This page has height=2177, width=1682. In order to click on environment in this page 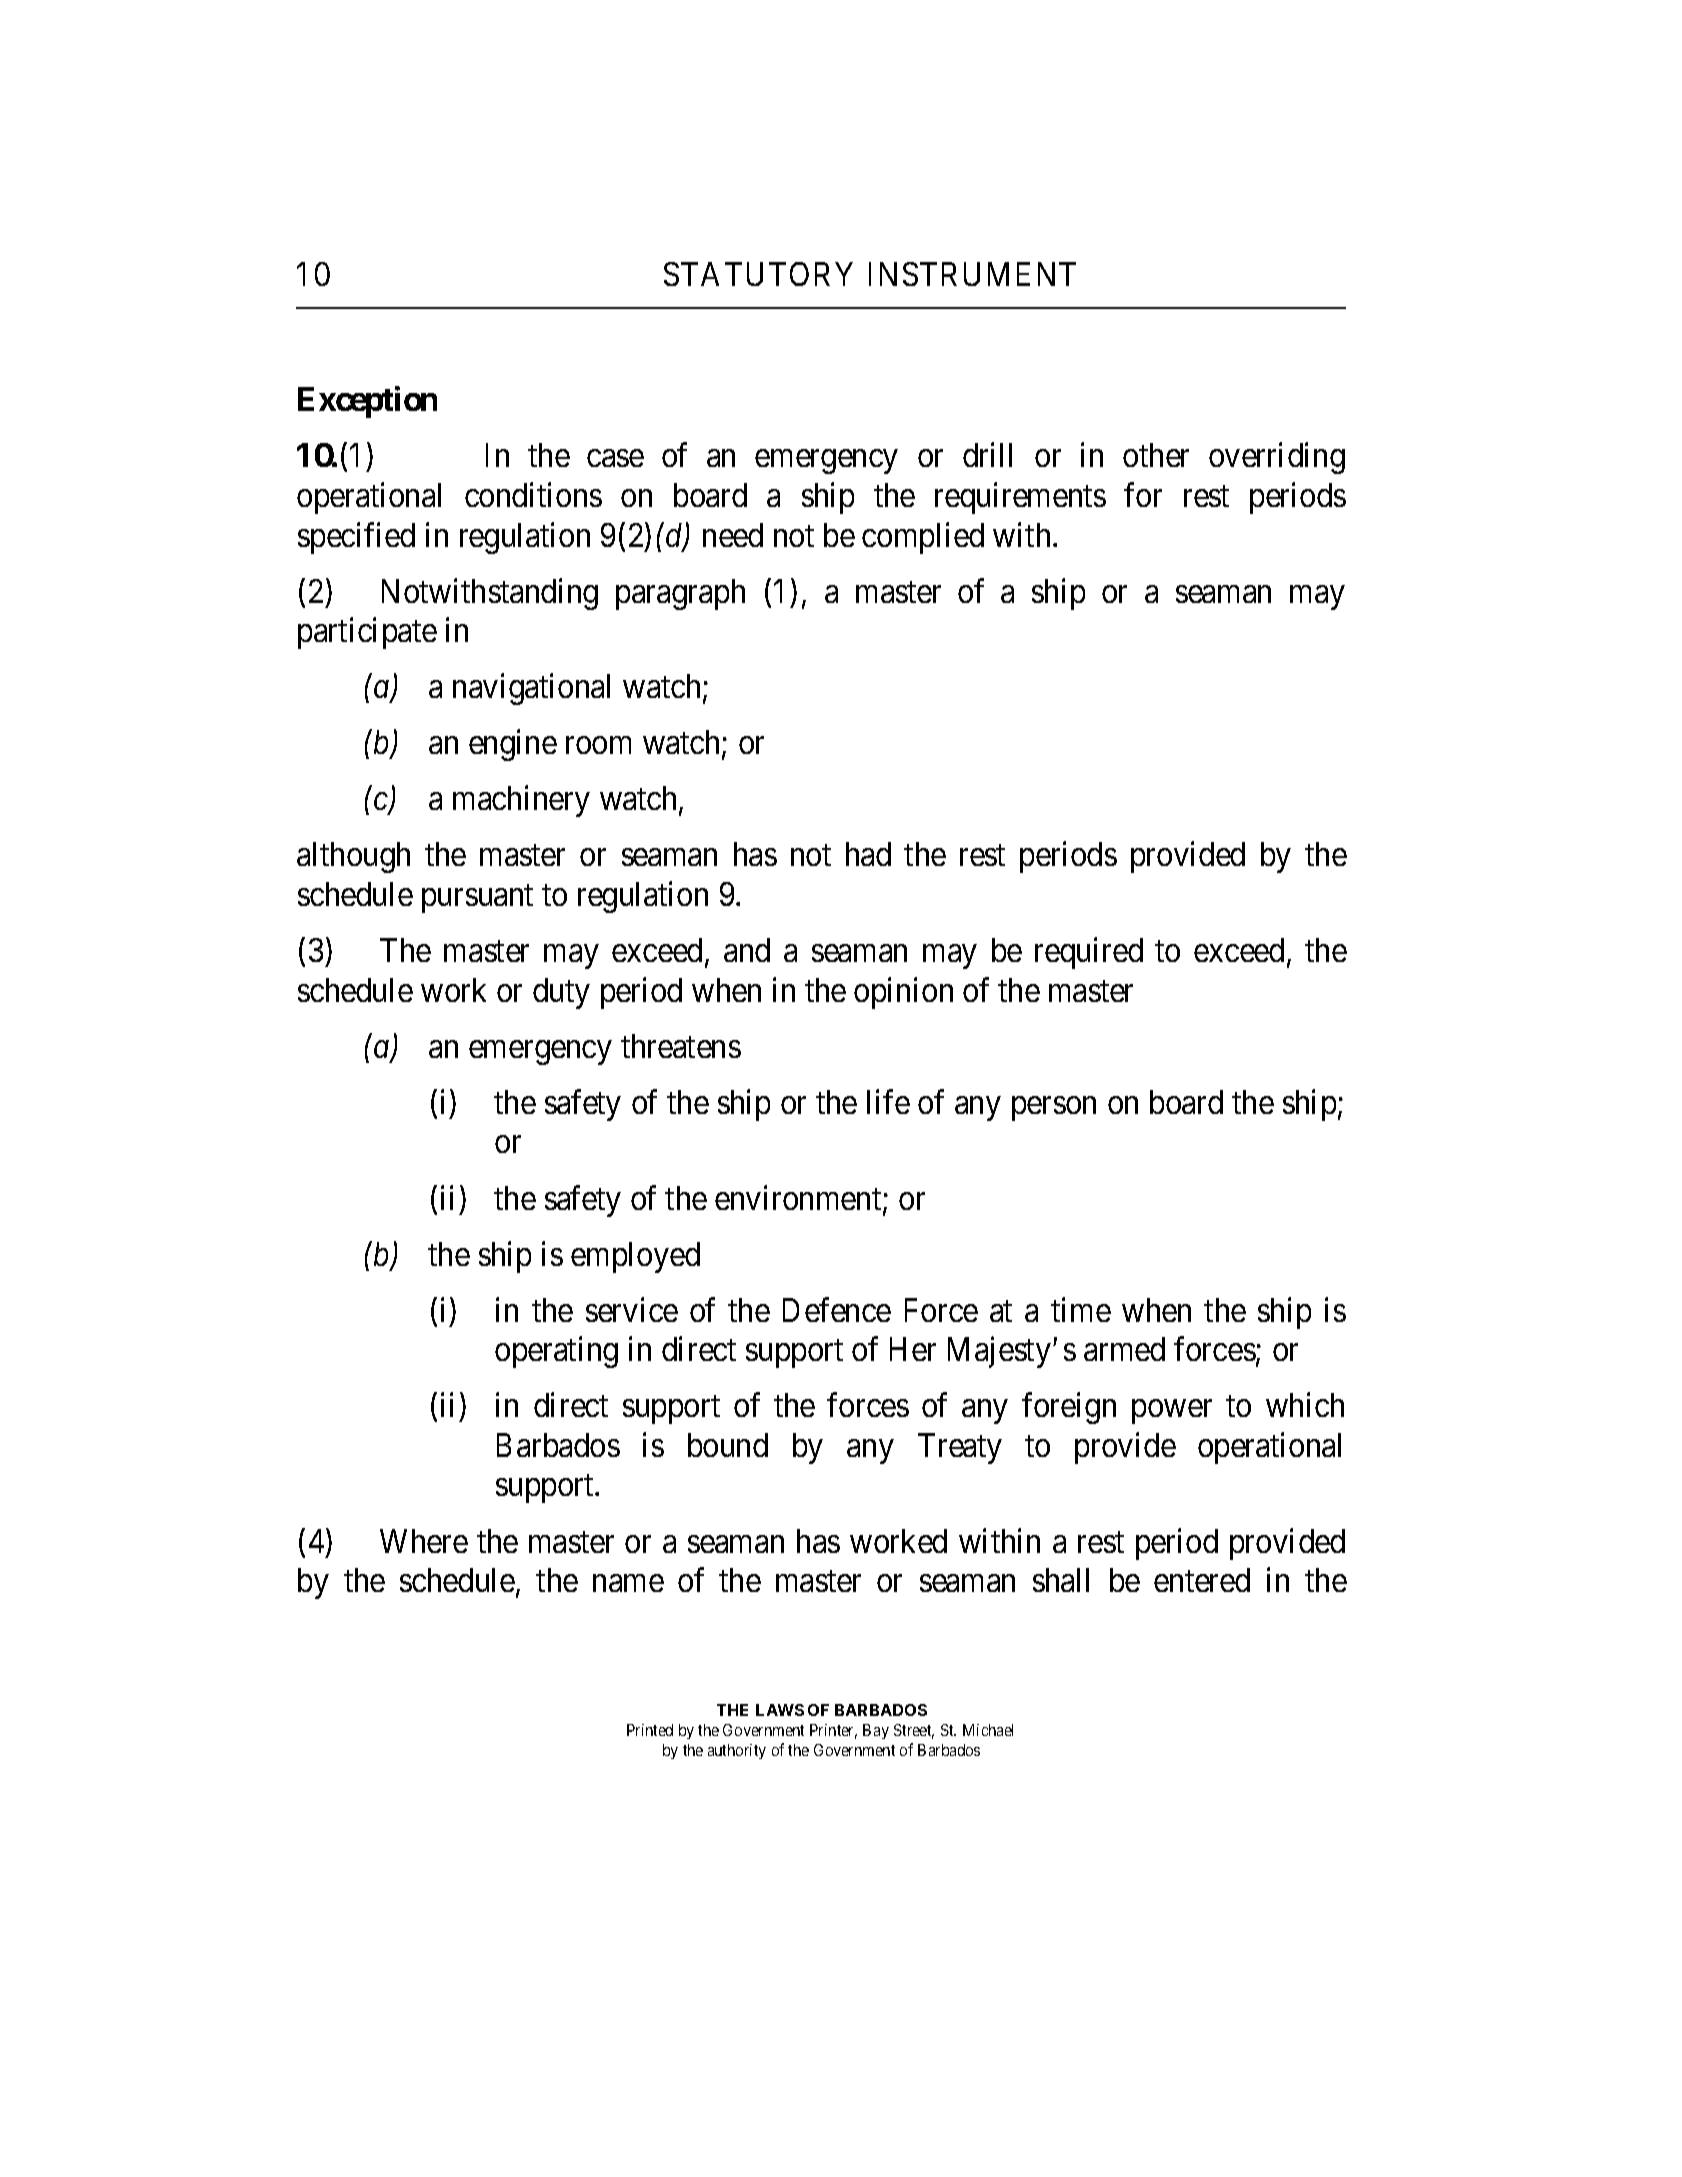, I will do `click(799, 1199)`.
